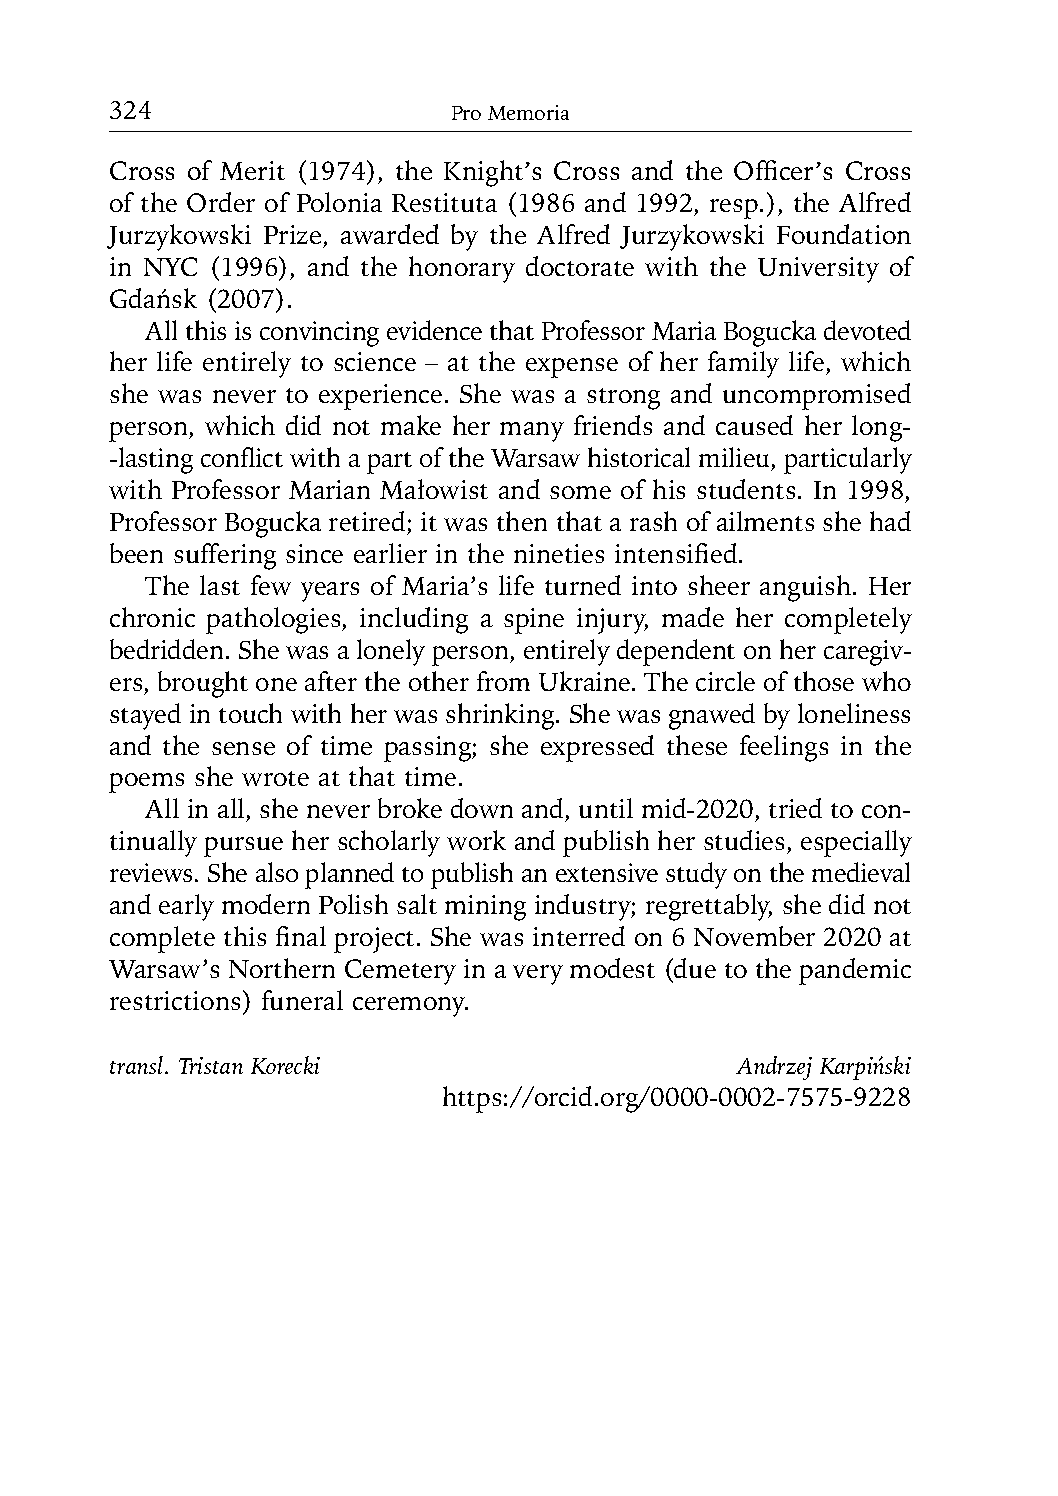  What do you see at coordinates (538, 975) in the image?
I see `very` at bounding box center [538, 975].
